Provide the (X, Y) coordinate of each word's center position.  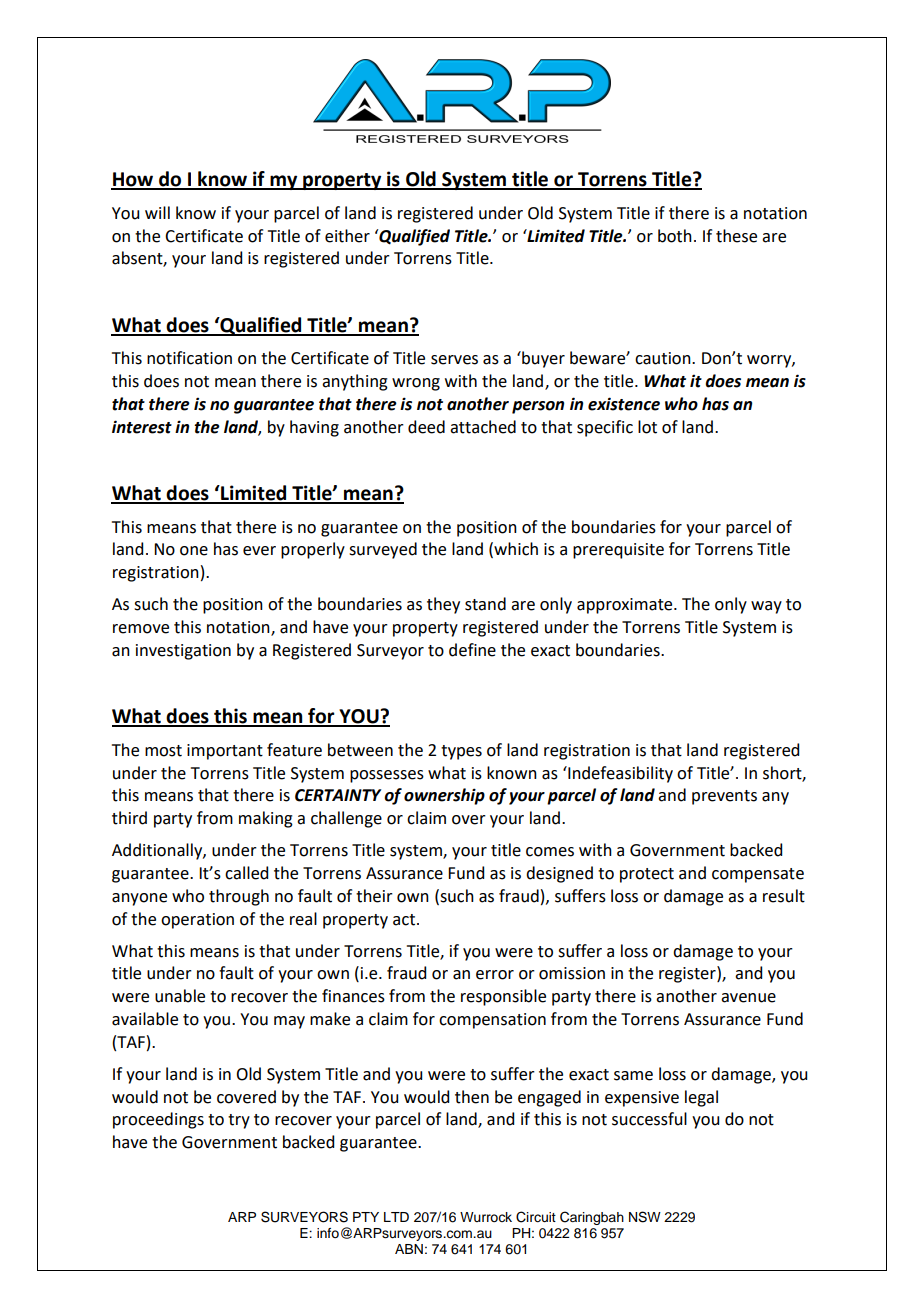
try (239, 1121)
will (157, 212)
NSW (645, 1217)
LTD (396, 1217)
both (675, 236)
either (347, 236)
